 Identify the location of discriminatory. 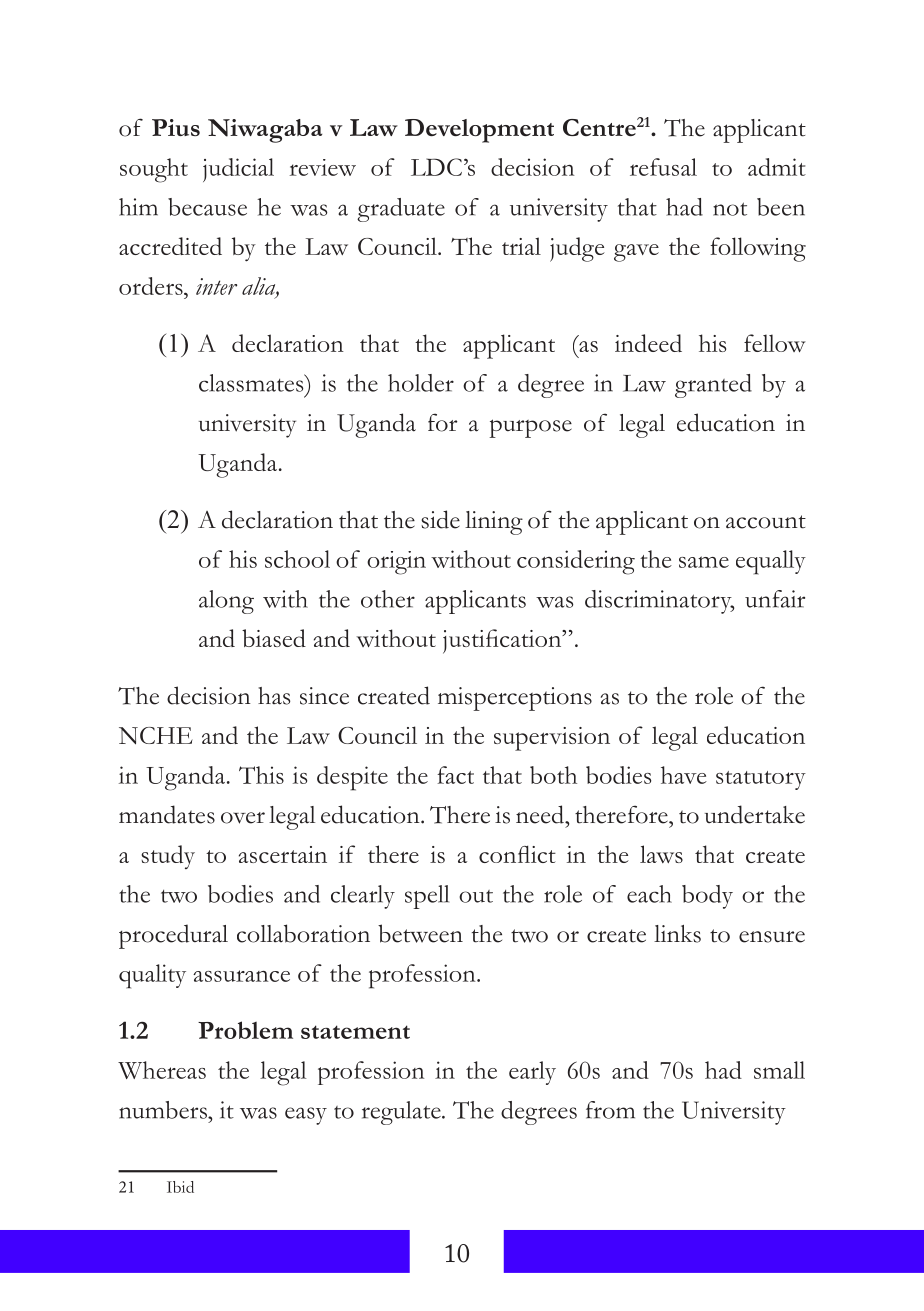
(659, 602).
